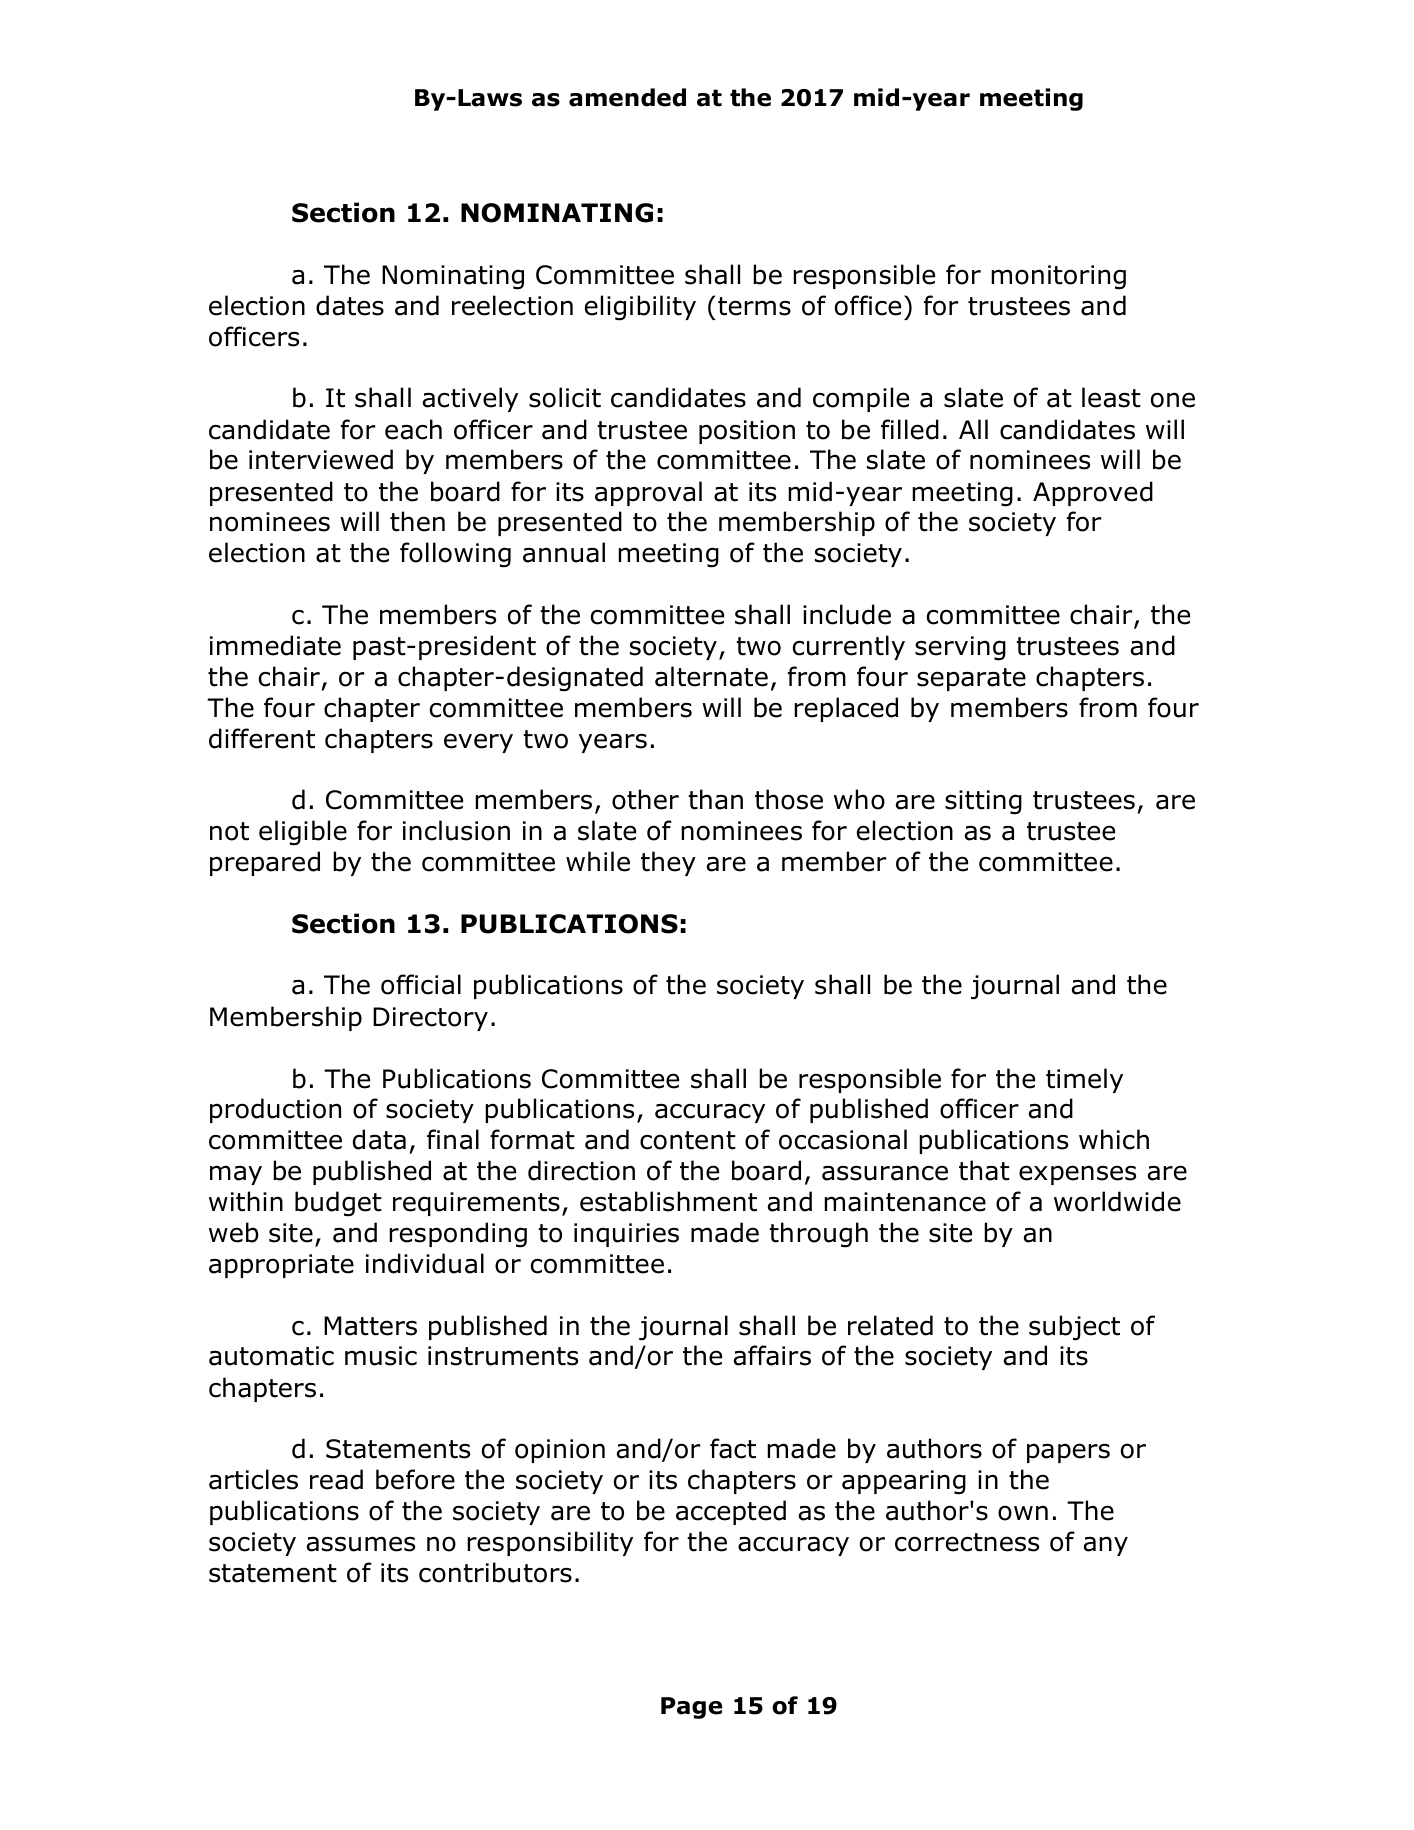 The height and width of the image is (1830, 1414). I want to click on amended, so click(627, 97).
